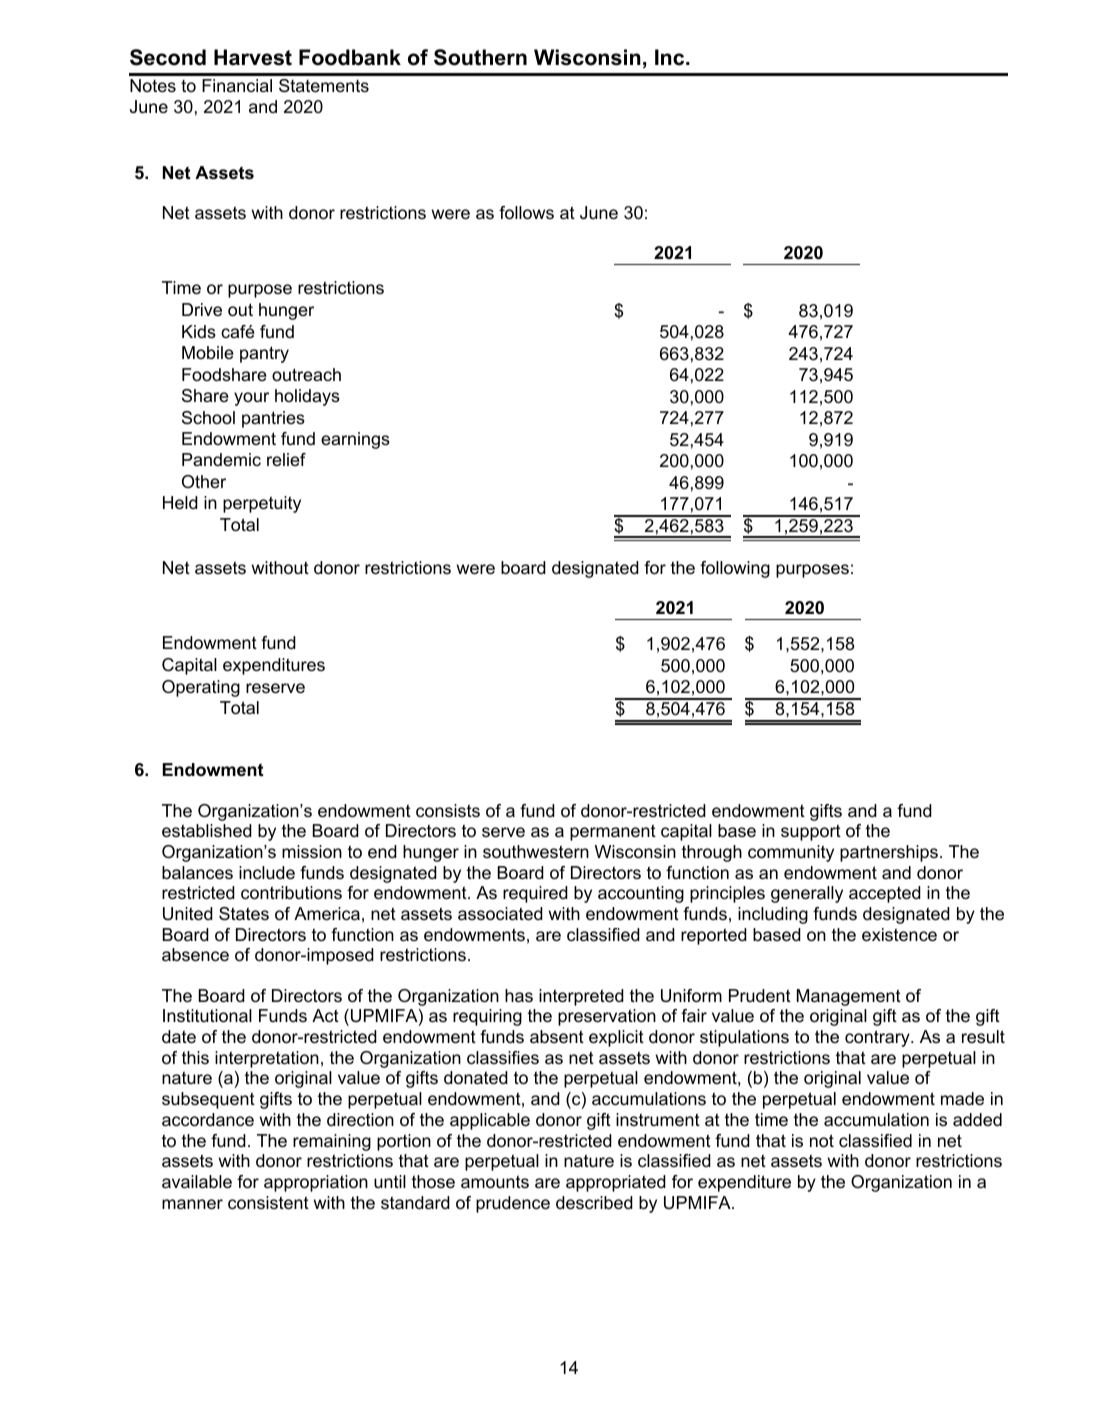 The width and height of the screenshot is (1099, 1423). Describe the element at coordinates (735, 569) in the screenshot. I see `following` at that location.
